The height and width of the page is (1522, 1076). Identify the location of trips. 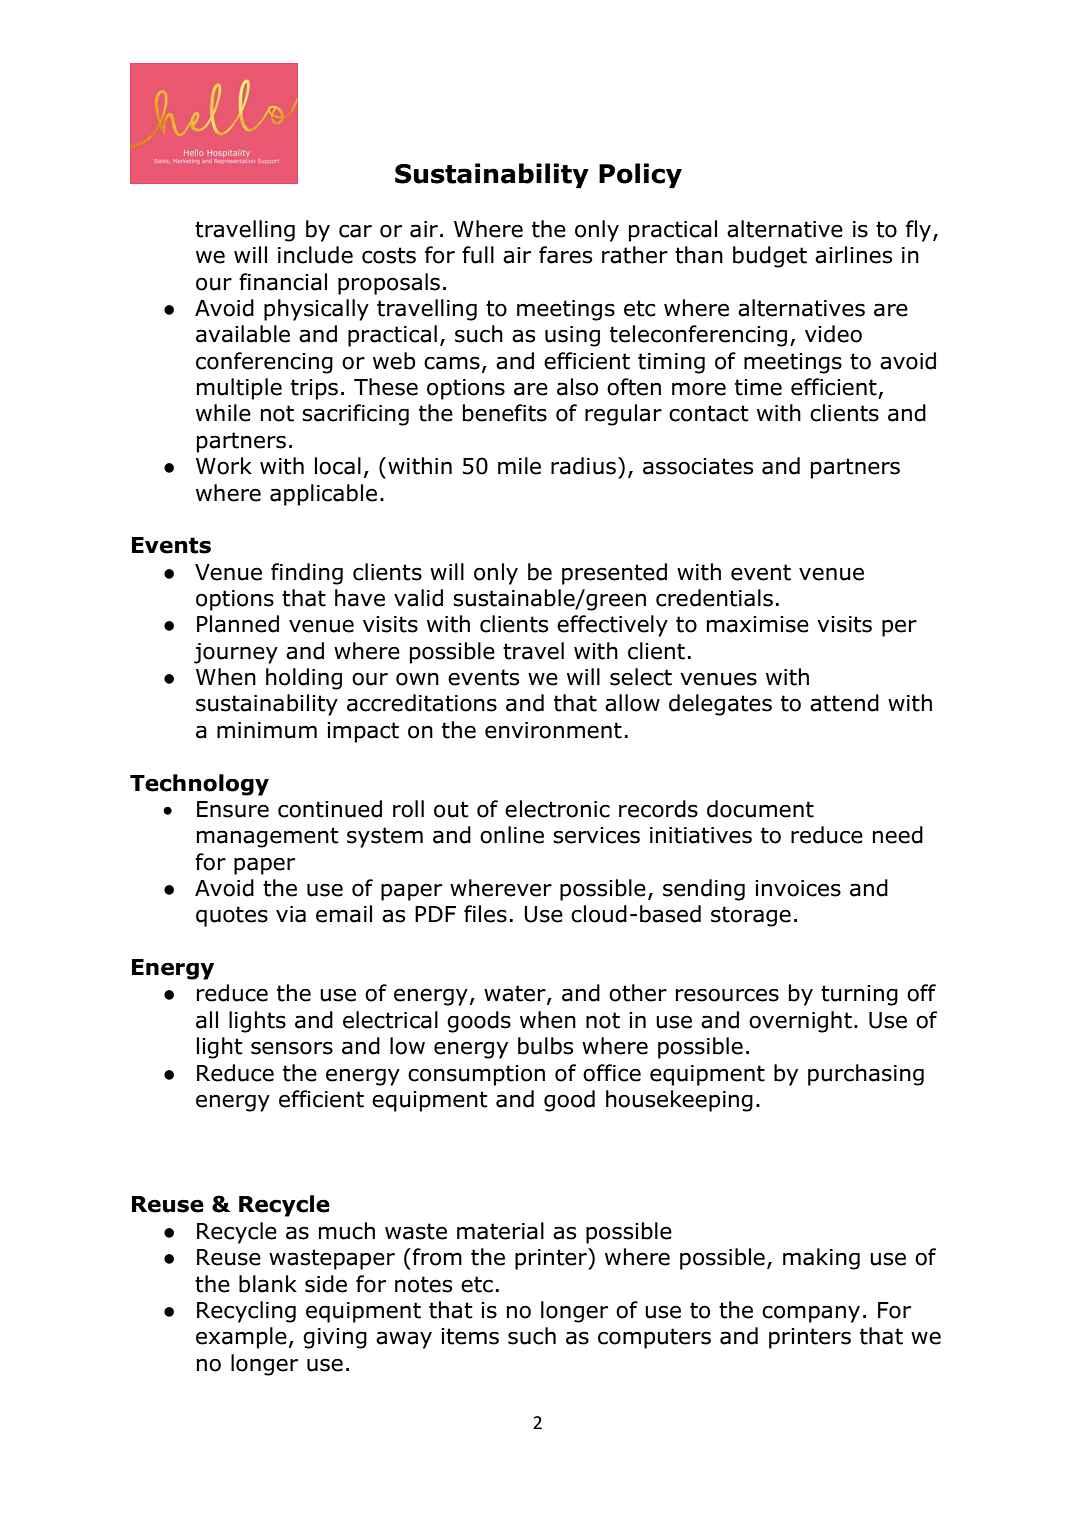
(314, 389).
